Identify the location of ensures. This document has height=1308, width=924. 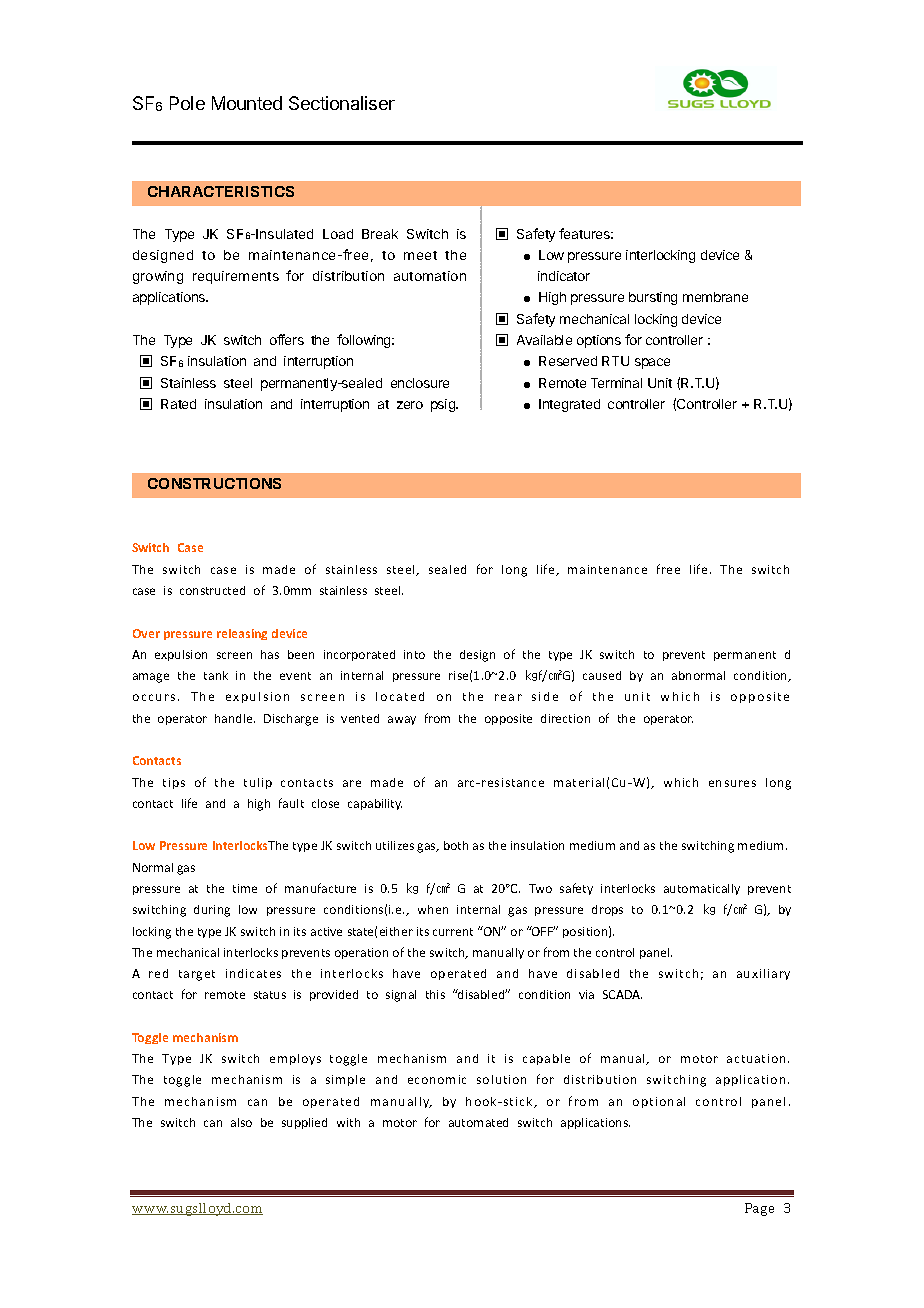
(732, 783).
